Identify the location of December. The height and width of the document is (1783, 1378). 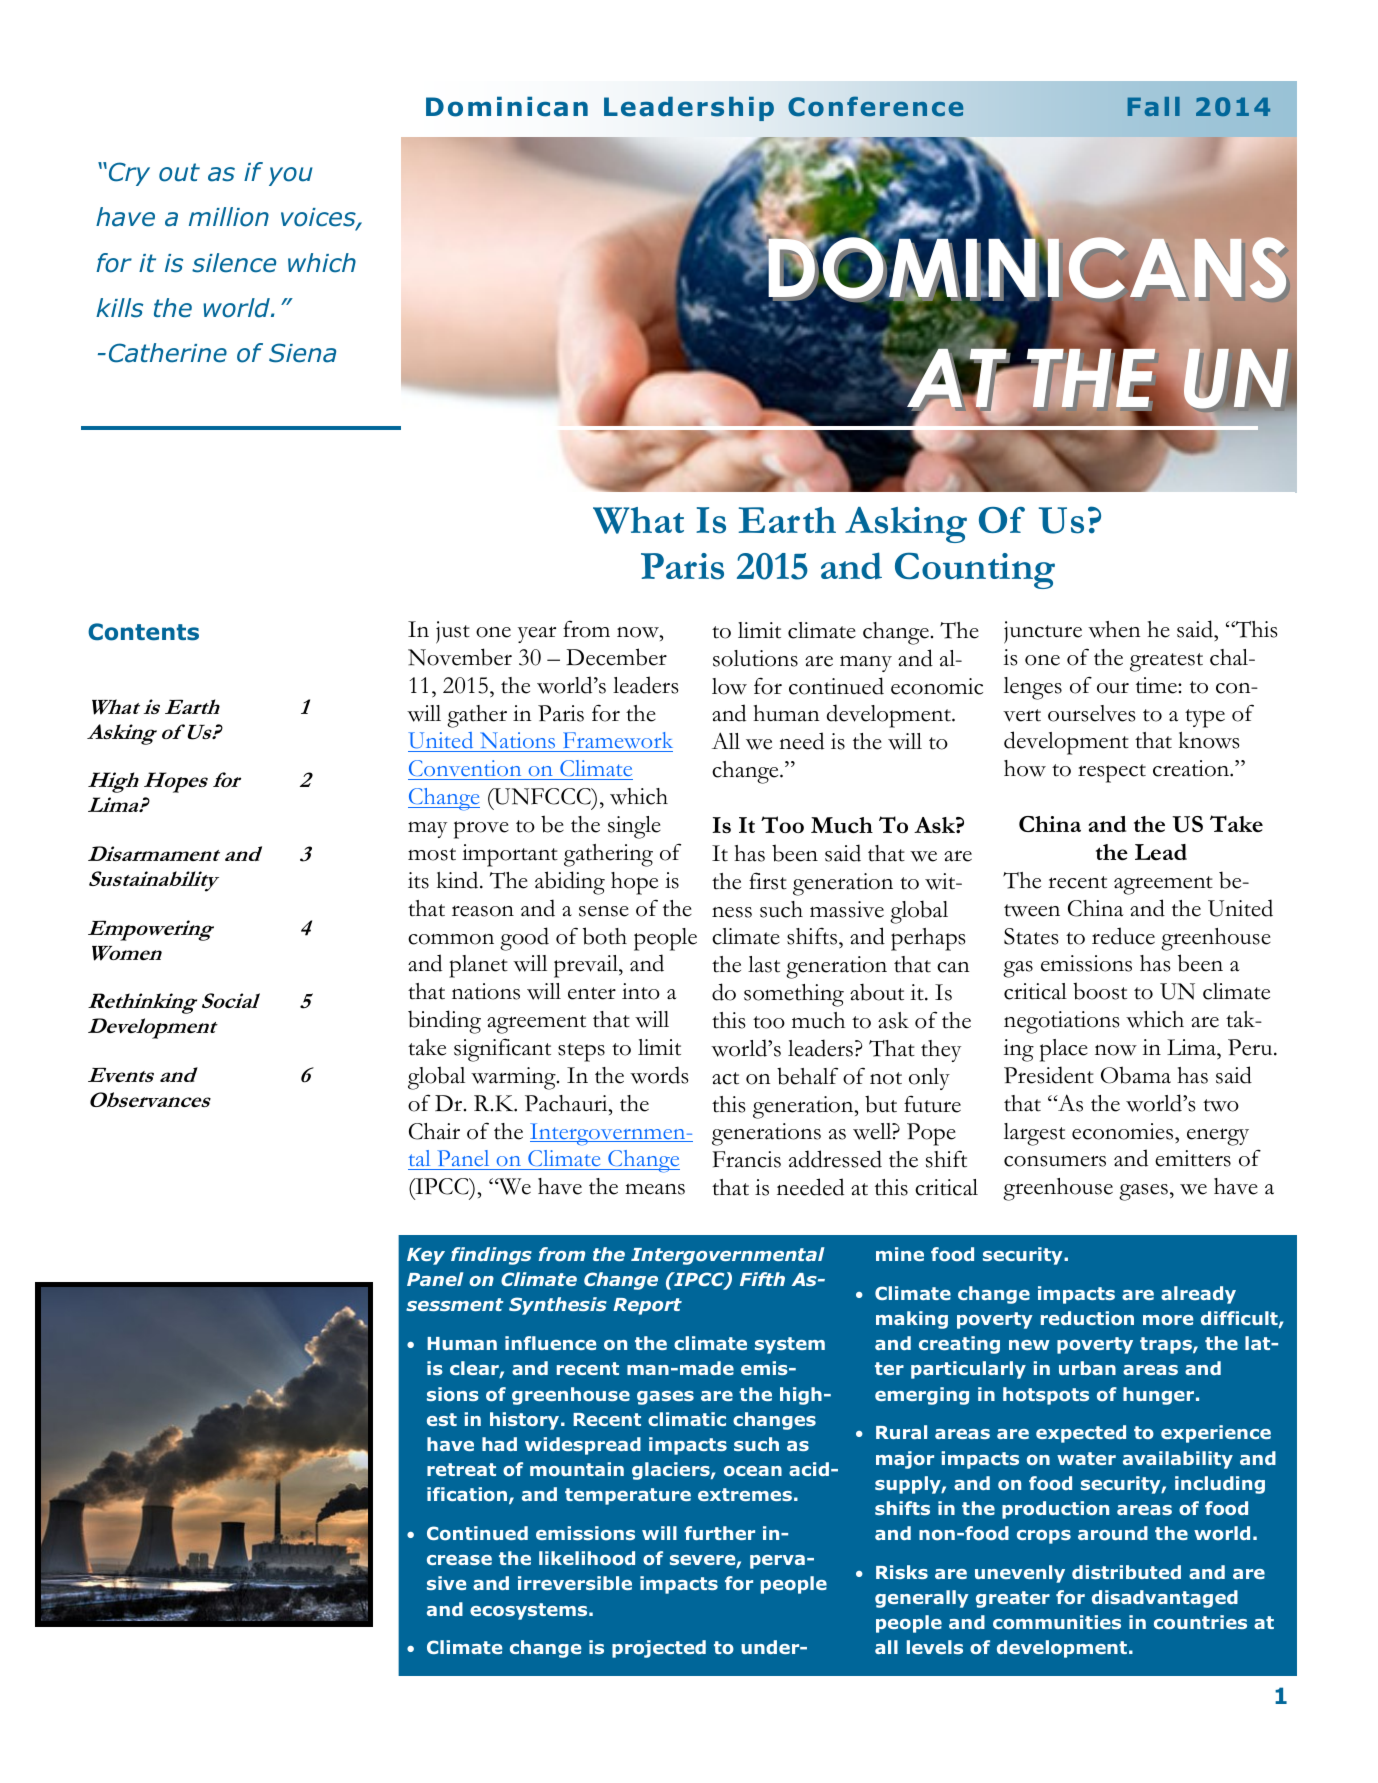
(616, 657).
